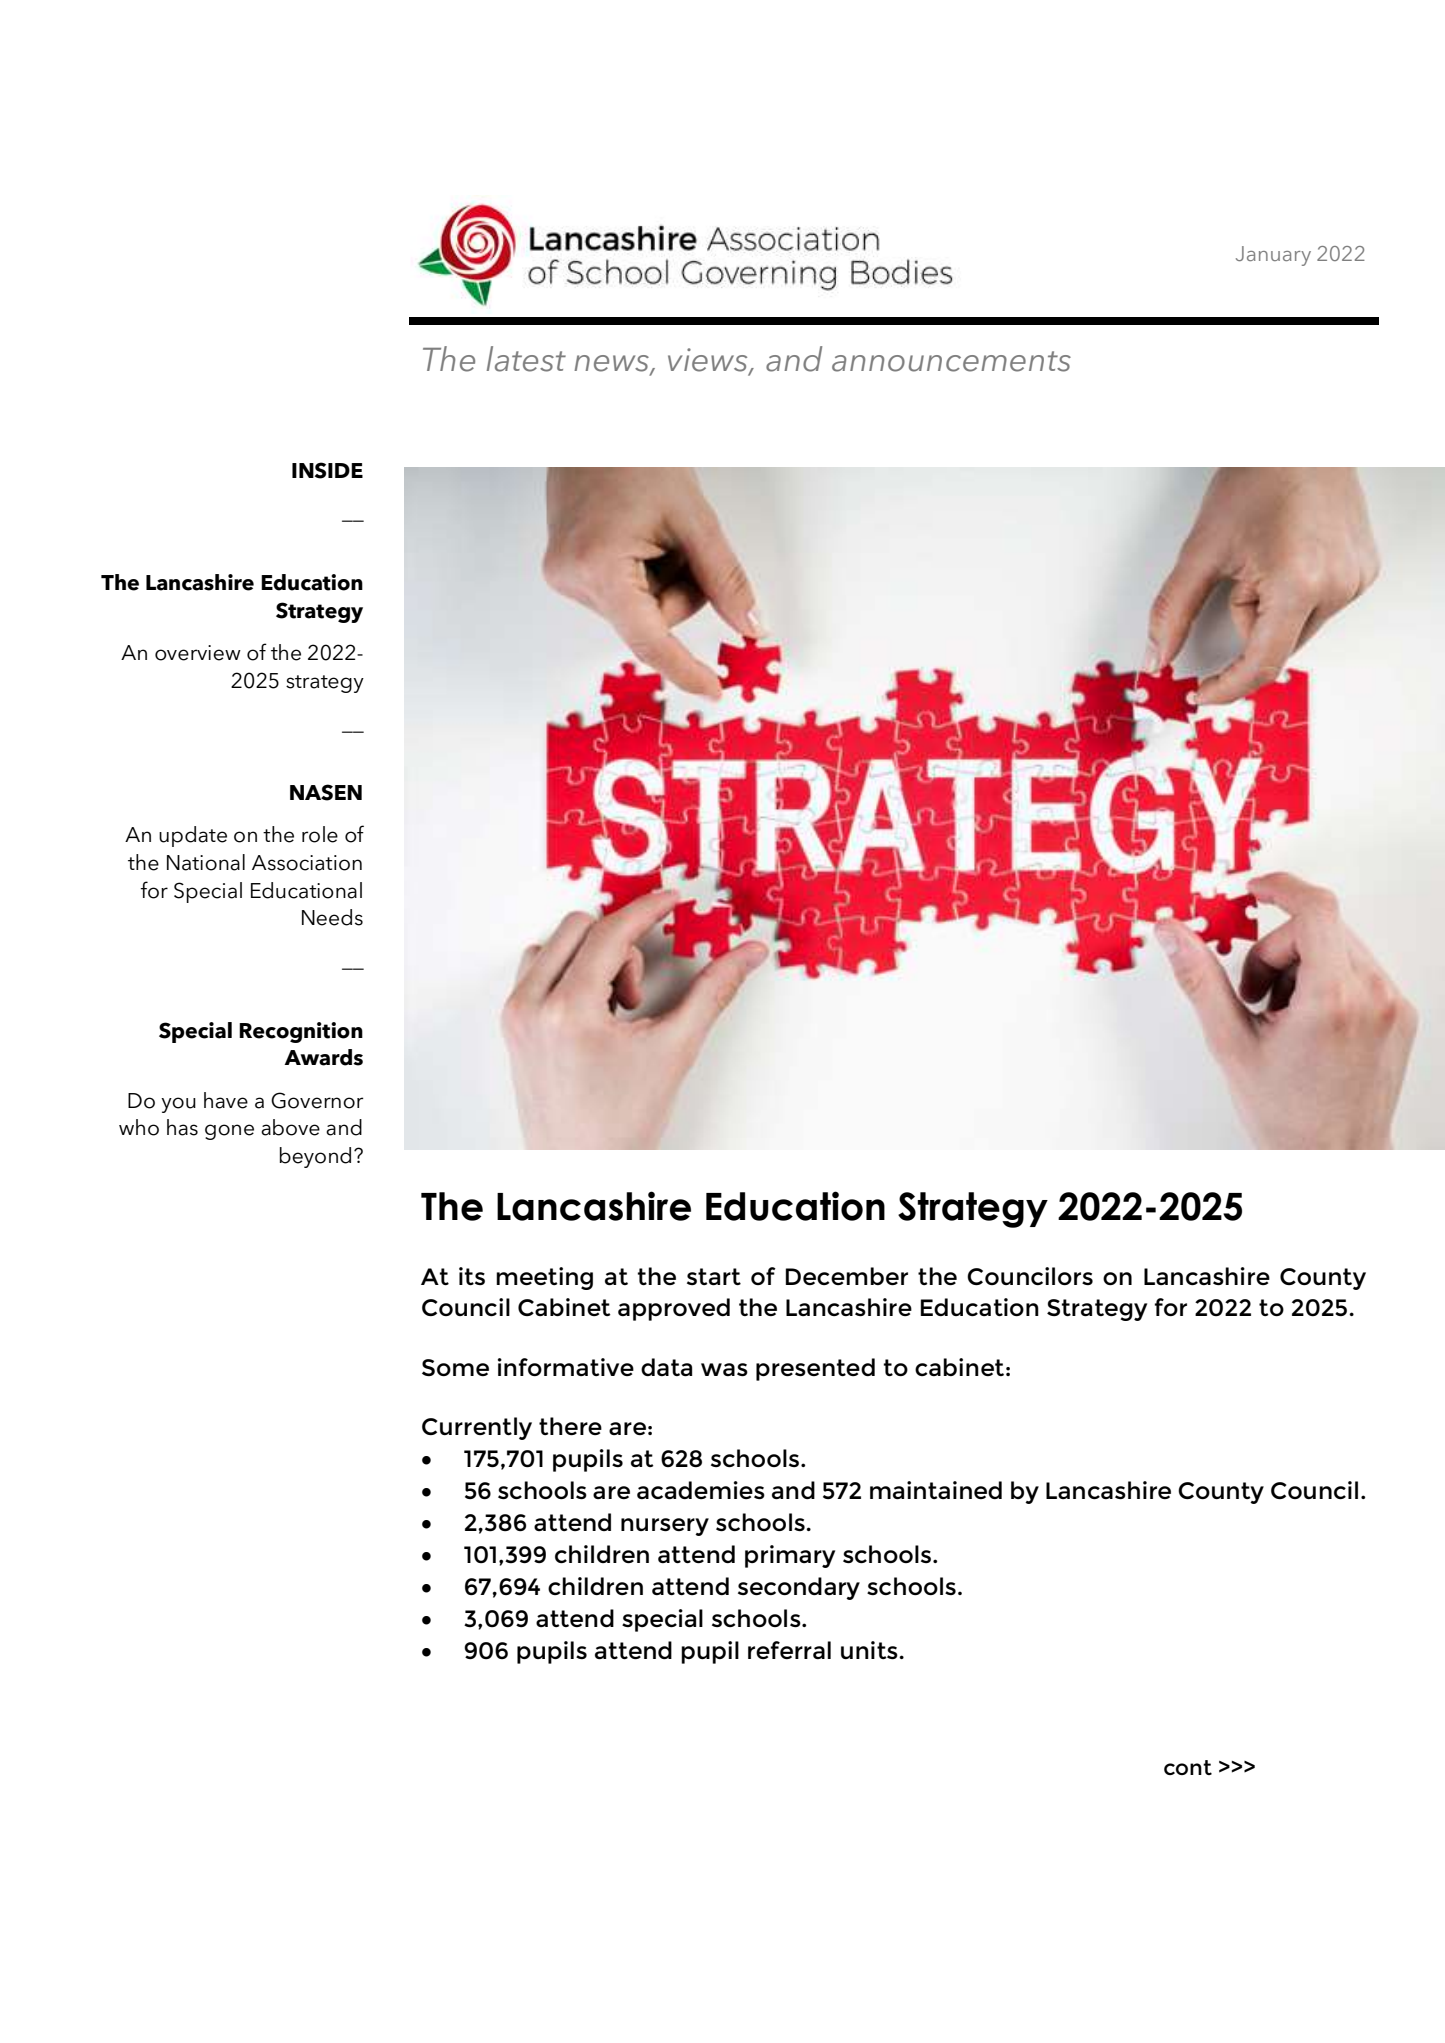 The image size is (1445, 2043). Describe the element at coordinates (323, 1057) in the screenshot. I see `Awards` at that location.
